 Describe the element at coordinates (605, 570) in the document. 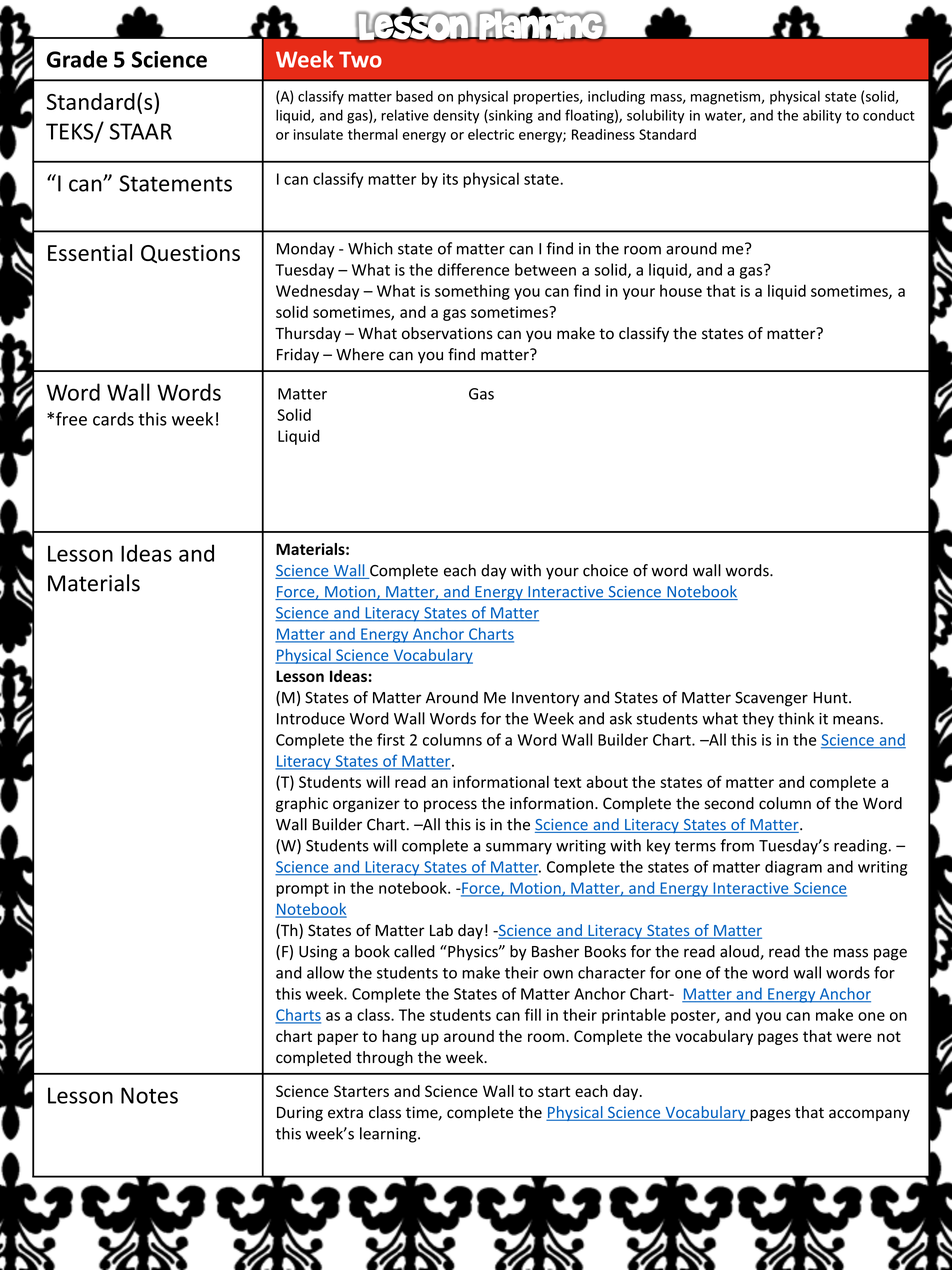

I see `choice` at that location.
